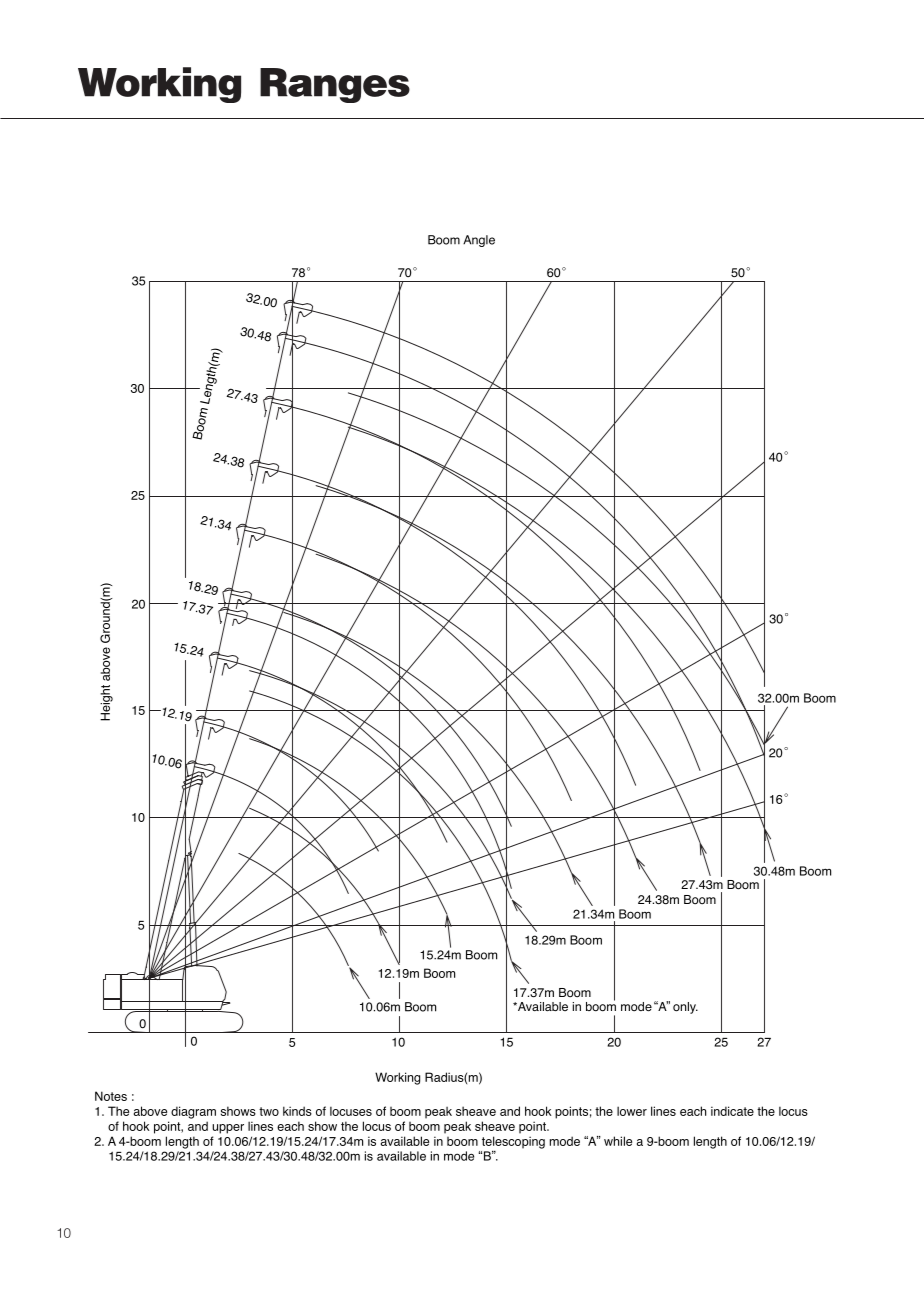 This screenshot has height=1297, width=924. What do you see at coordinates (685, 1008) in the screenshot?
I see `only` at bounding box center [685, 1008].
